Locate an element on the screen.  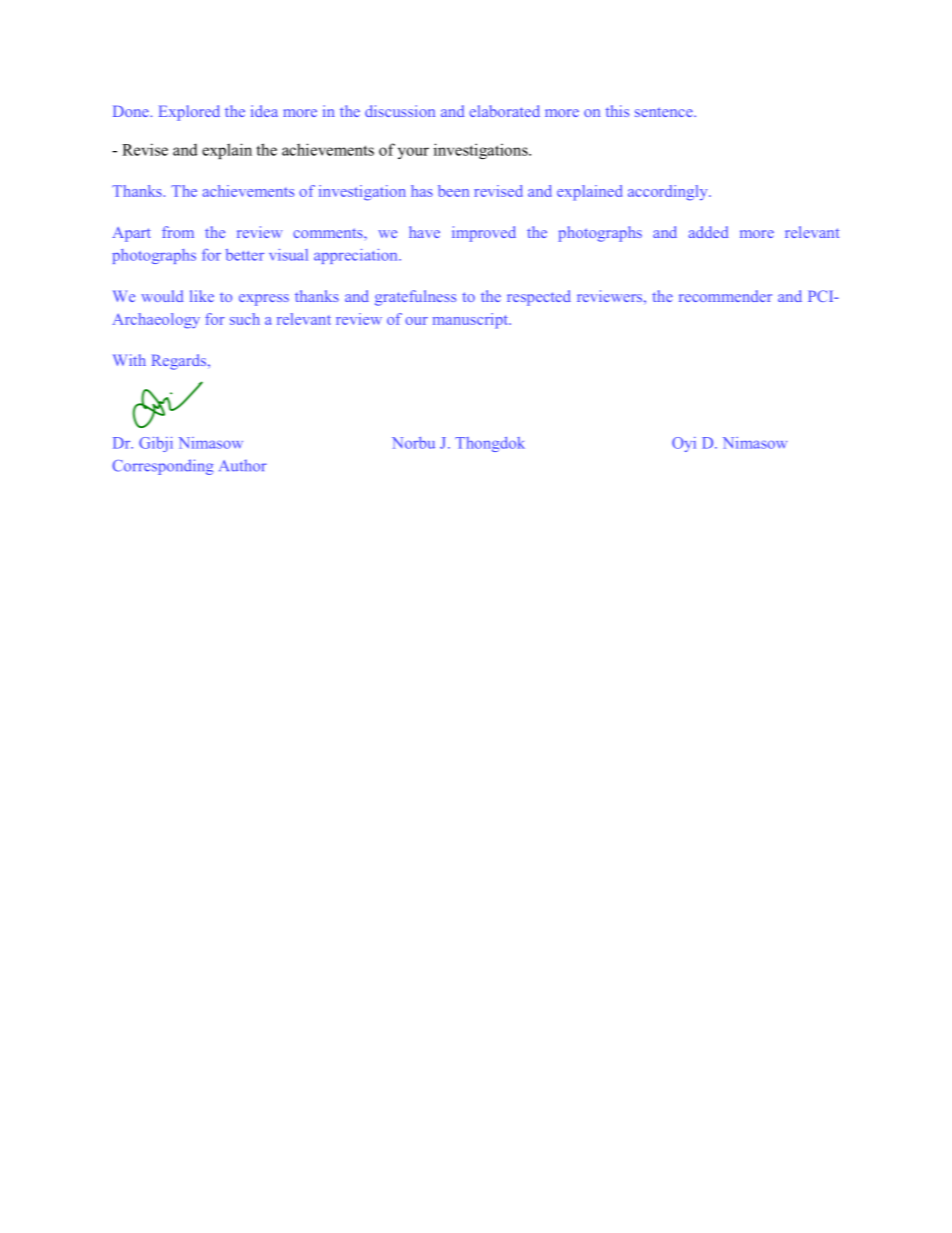
Regards is located at coordinates (180, 362).
